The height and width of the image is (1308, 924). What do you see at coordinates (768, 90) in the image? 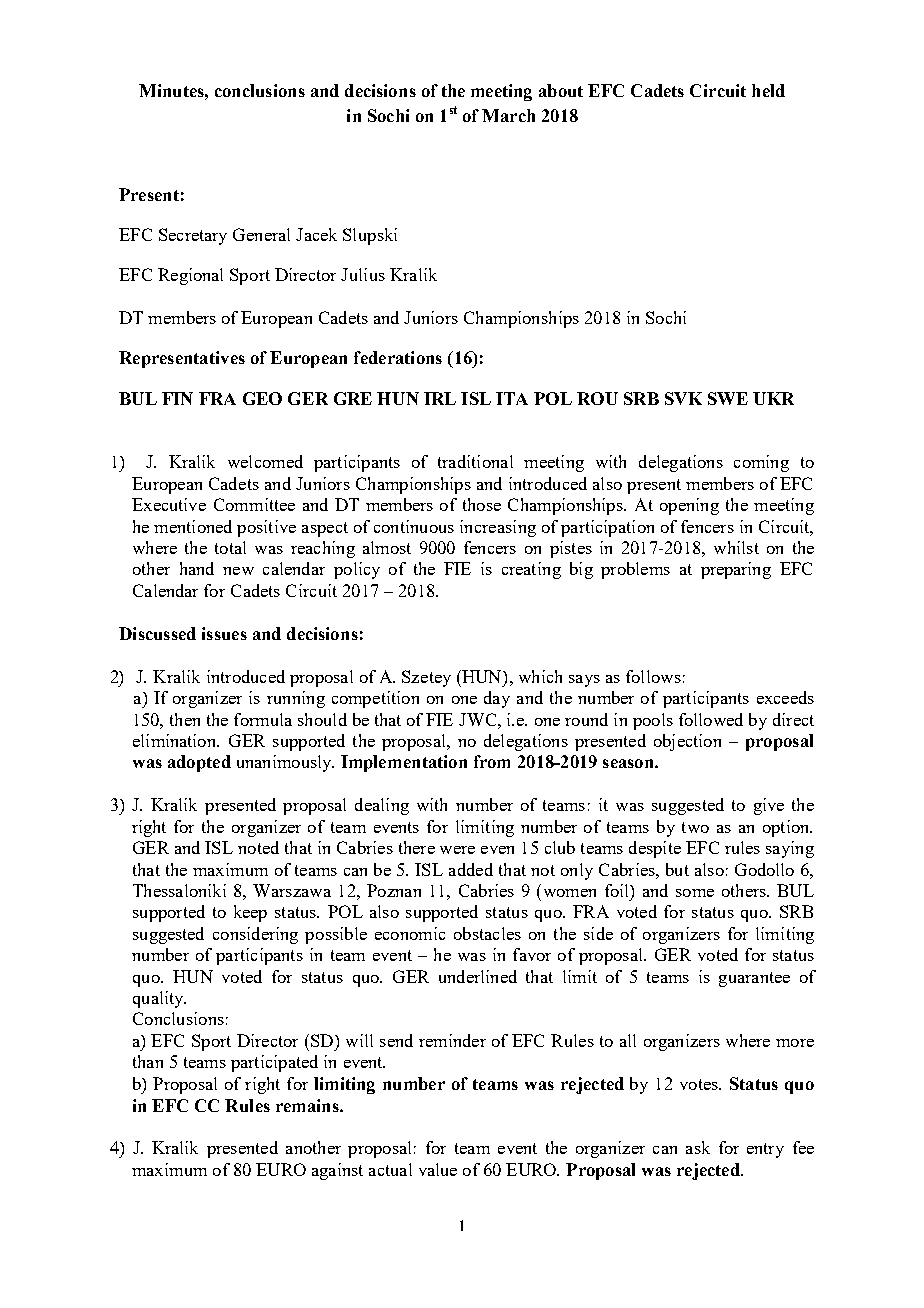
I see `held` at bounding box center [768, 90].
